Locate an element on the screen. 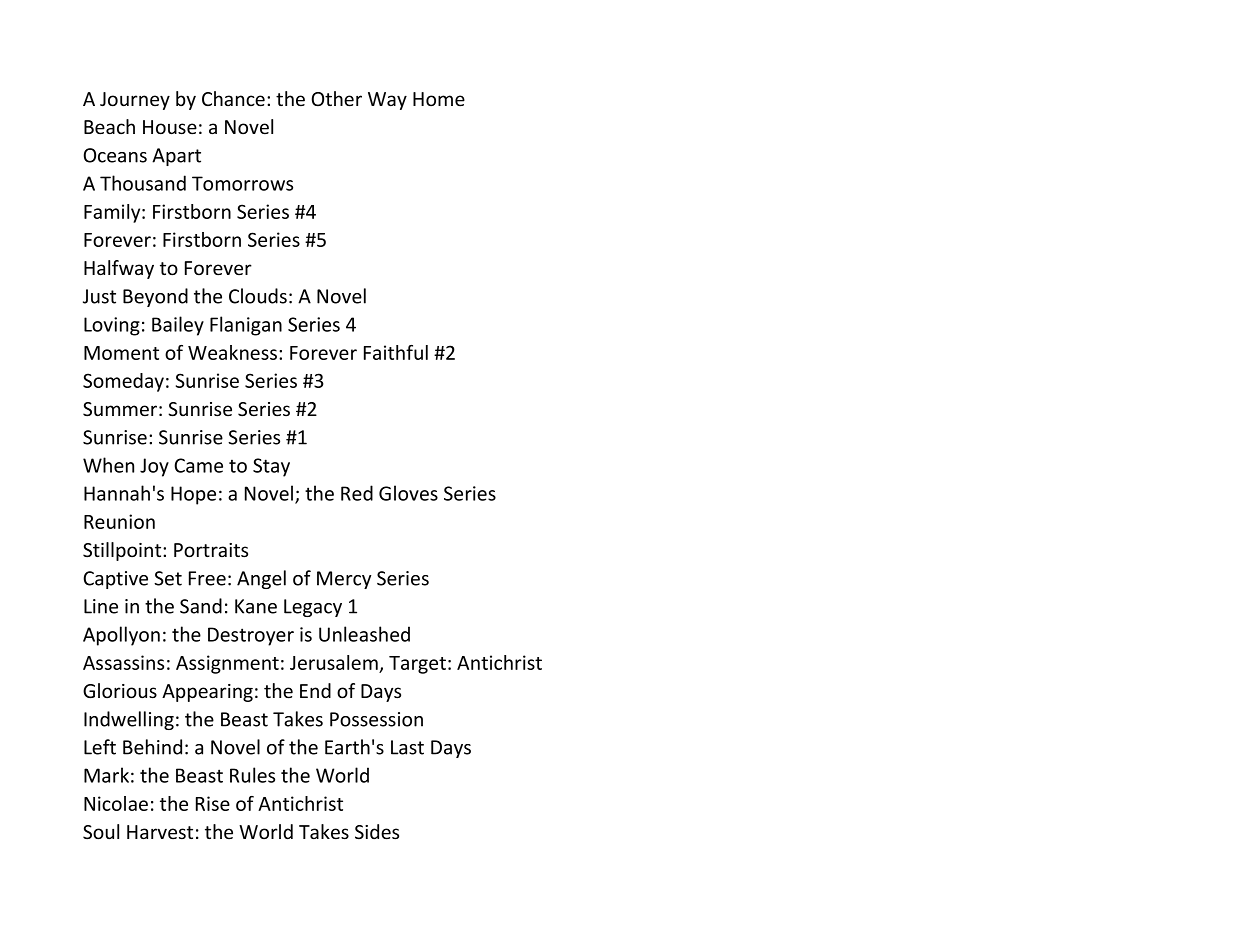 This screenshot has width=1233, height=952. Rules is located at coordinates (252, 775).
